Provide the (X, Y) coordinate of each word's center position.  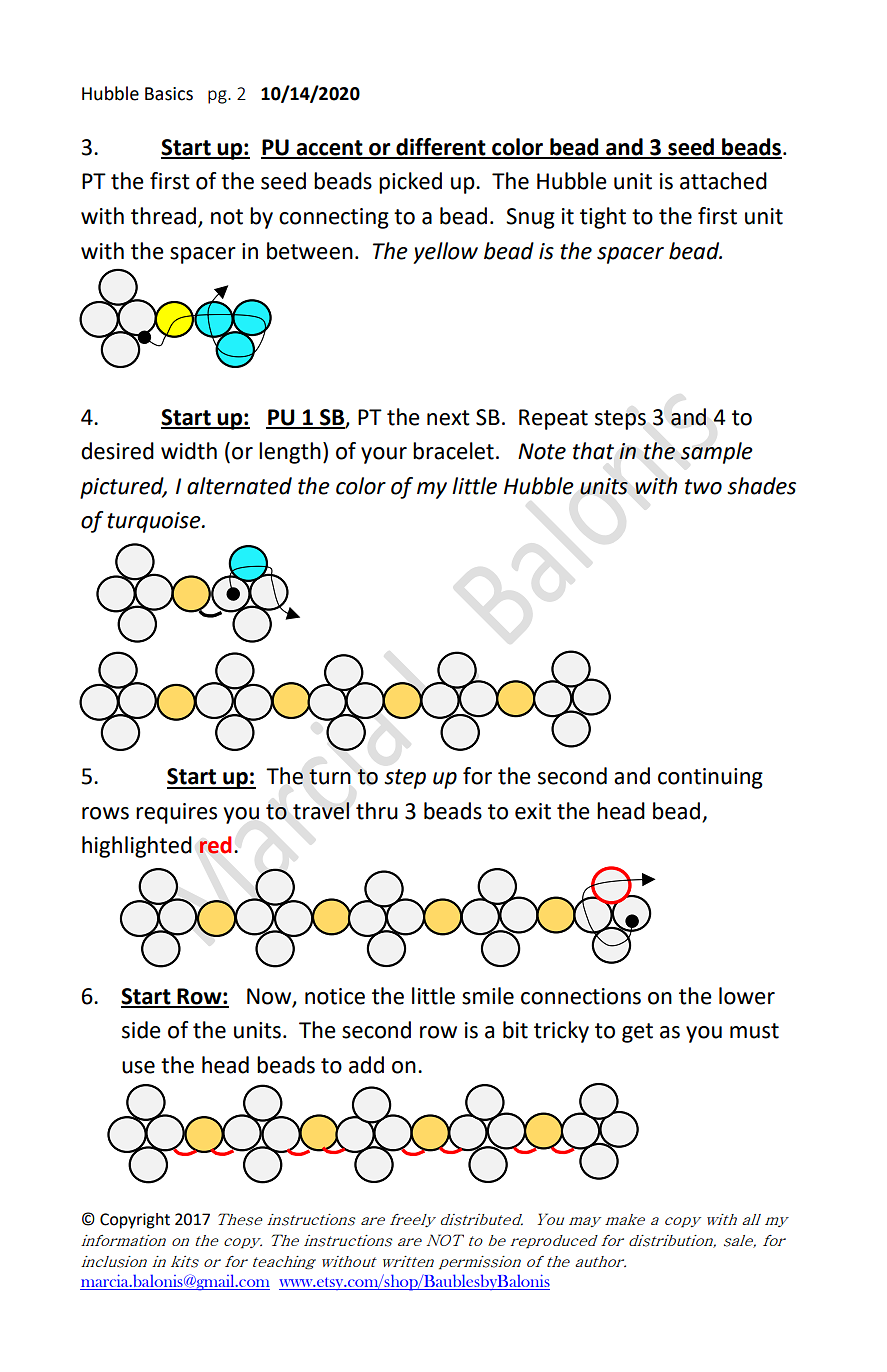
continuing (710, 778)
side (141, 1030)
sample (716, 453)
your (384, 455)
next (448, 418)
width (189, 451)
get (637, 1033)
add (366, 1065)
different (441, 148)
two (703, 487)
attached (723, 181)
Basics (169, 94)
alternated (239, 486)
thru (377, 811)
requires (176, 813)
